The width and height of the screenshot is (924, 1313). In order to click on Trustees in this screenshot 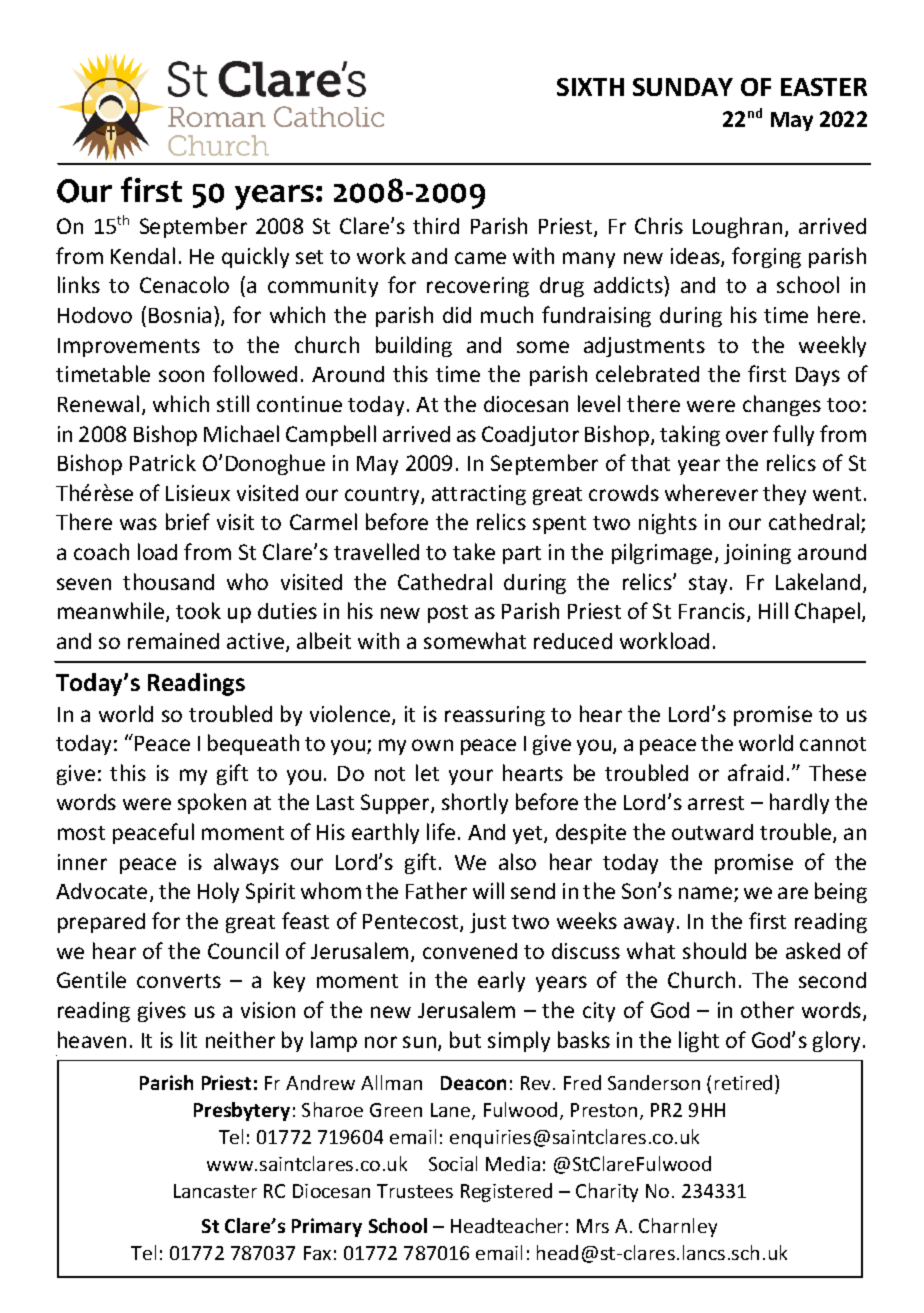, I will do `click(415, 1191)`.
